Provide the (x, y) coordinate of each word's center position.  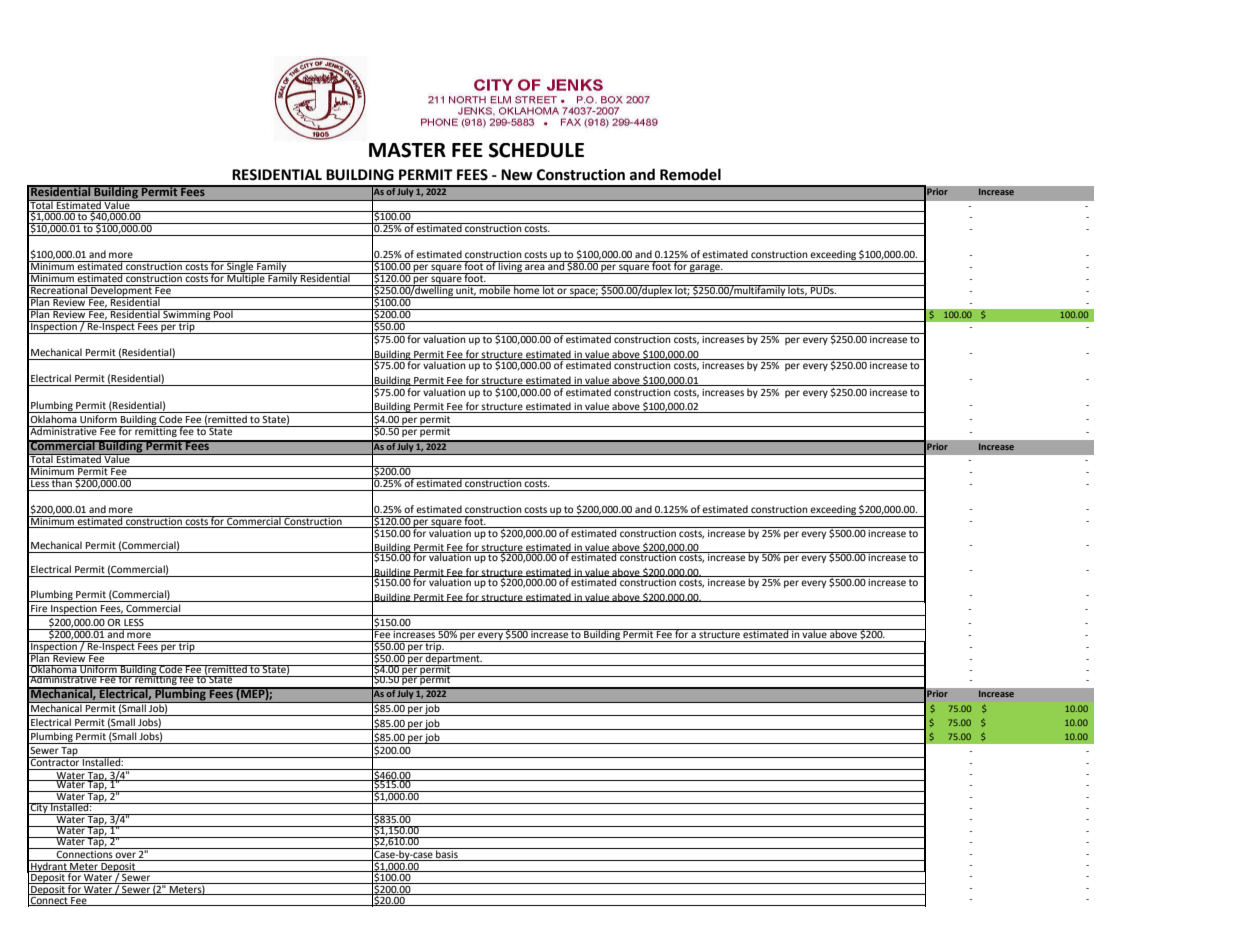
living (510, 267)
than (62, 482)
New (517, 175)
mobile (495, 289)
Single (240, 268)
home (527, 289)
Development (121, 292)
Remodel (690, 174)
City (39, 809)
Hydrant (49, 866)
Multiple (246, 279)
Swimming (187, 315)
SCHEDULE (536, 150)
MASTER (407, 150)
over (126, 856)
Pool (223, 313)
